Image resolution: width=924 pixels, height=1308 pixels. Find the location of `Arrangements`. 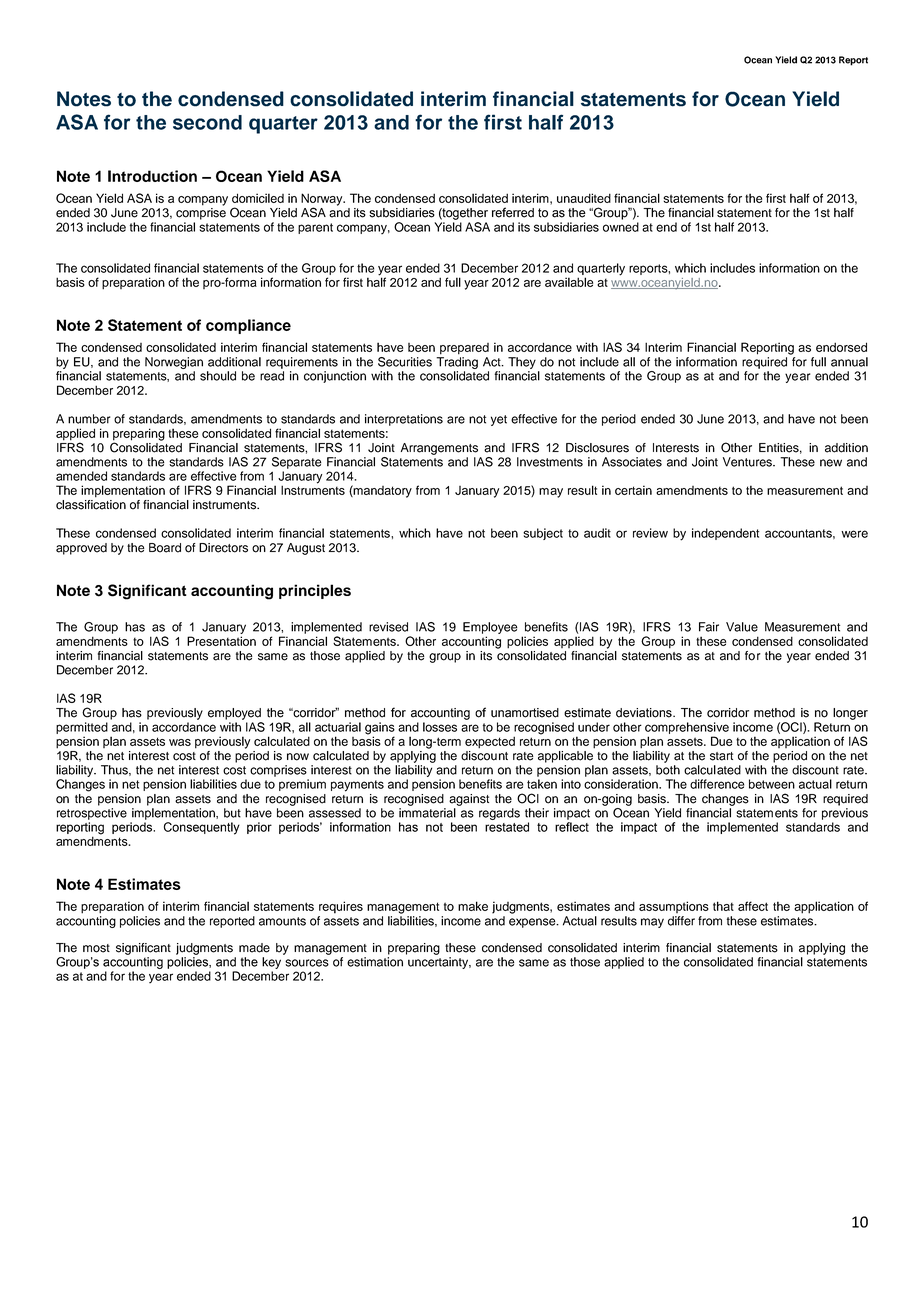

Arrangements is located at coordinates (439, 449).
